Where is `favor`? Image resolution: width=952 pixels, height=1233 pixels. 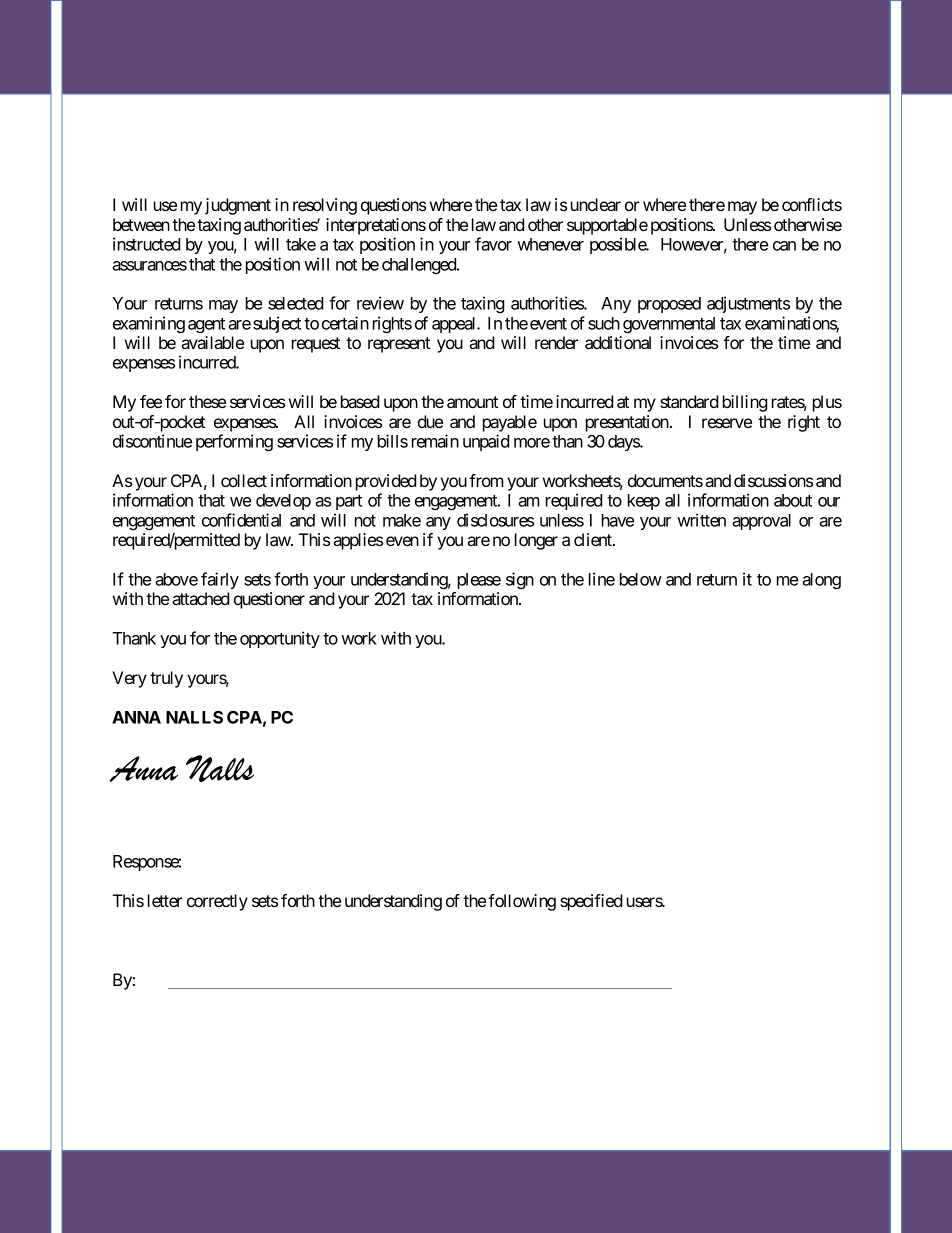 favor is located at coordinates (493, 244).
